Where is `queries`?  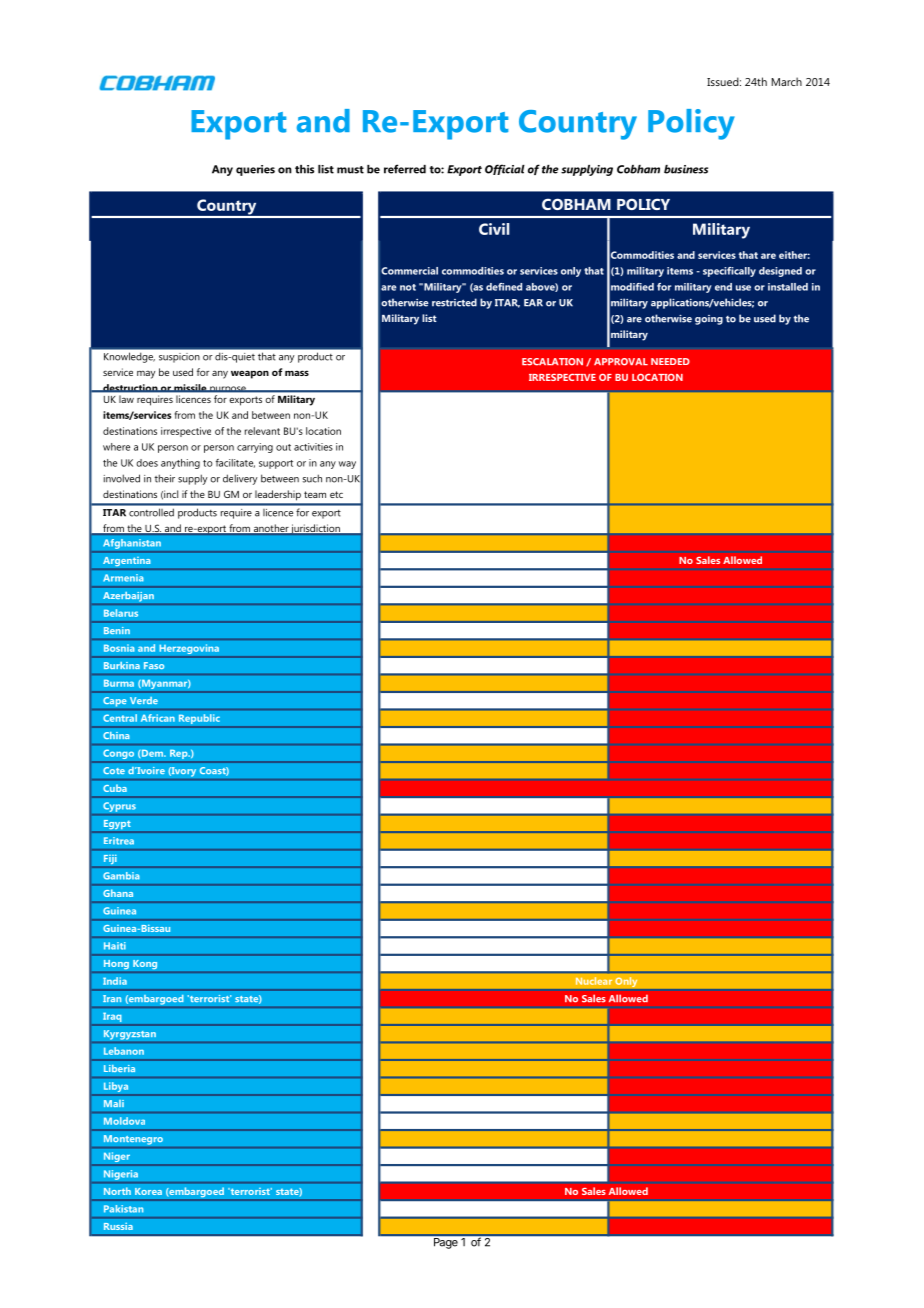
queries is located at coordinates (255, 170).
